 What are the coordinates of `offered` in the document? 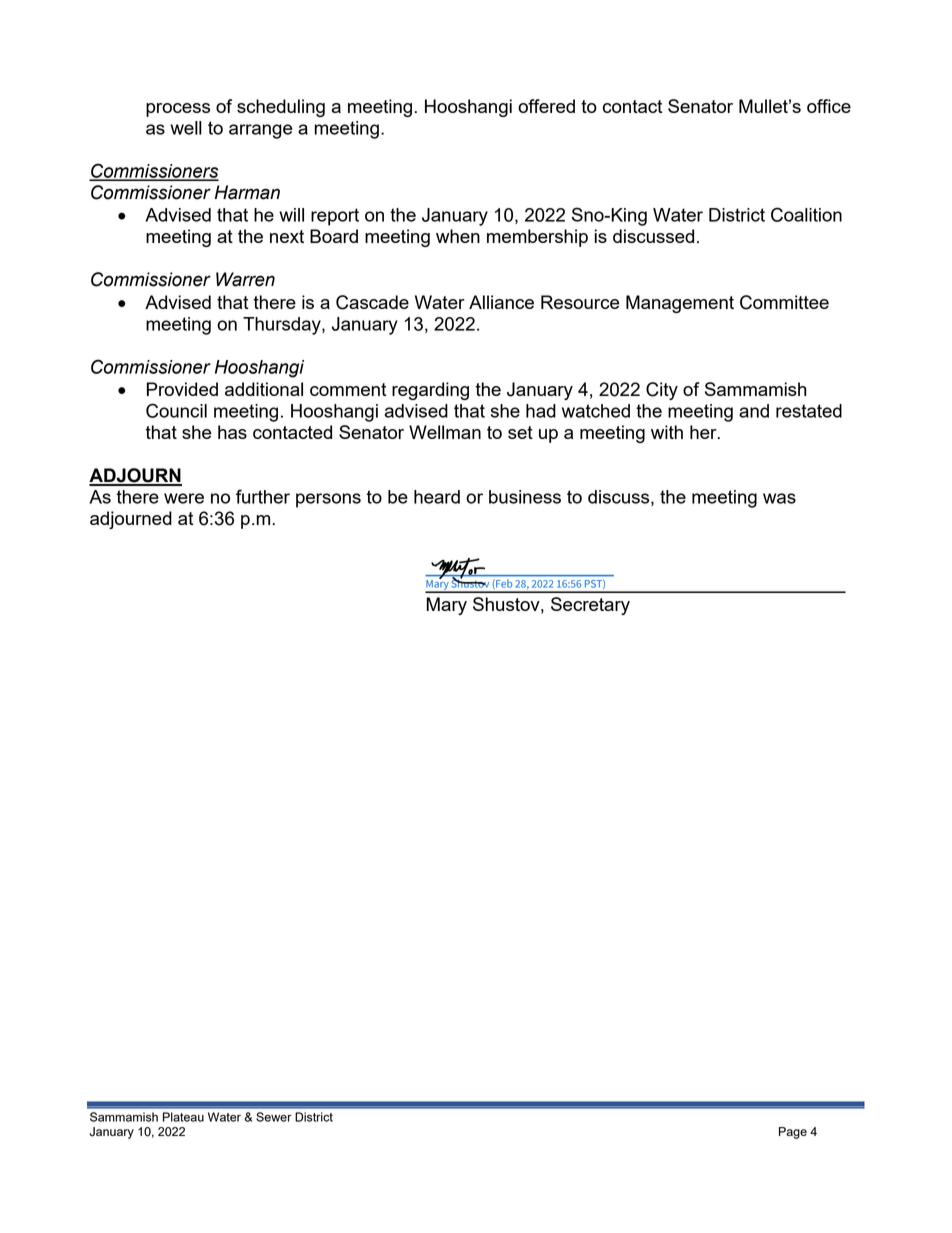 It's located at (546, 106).
